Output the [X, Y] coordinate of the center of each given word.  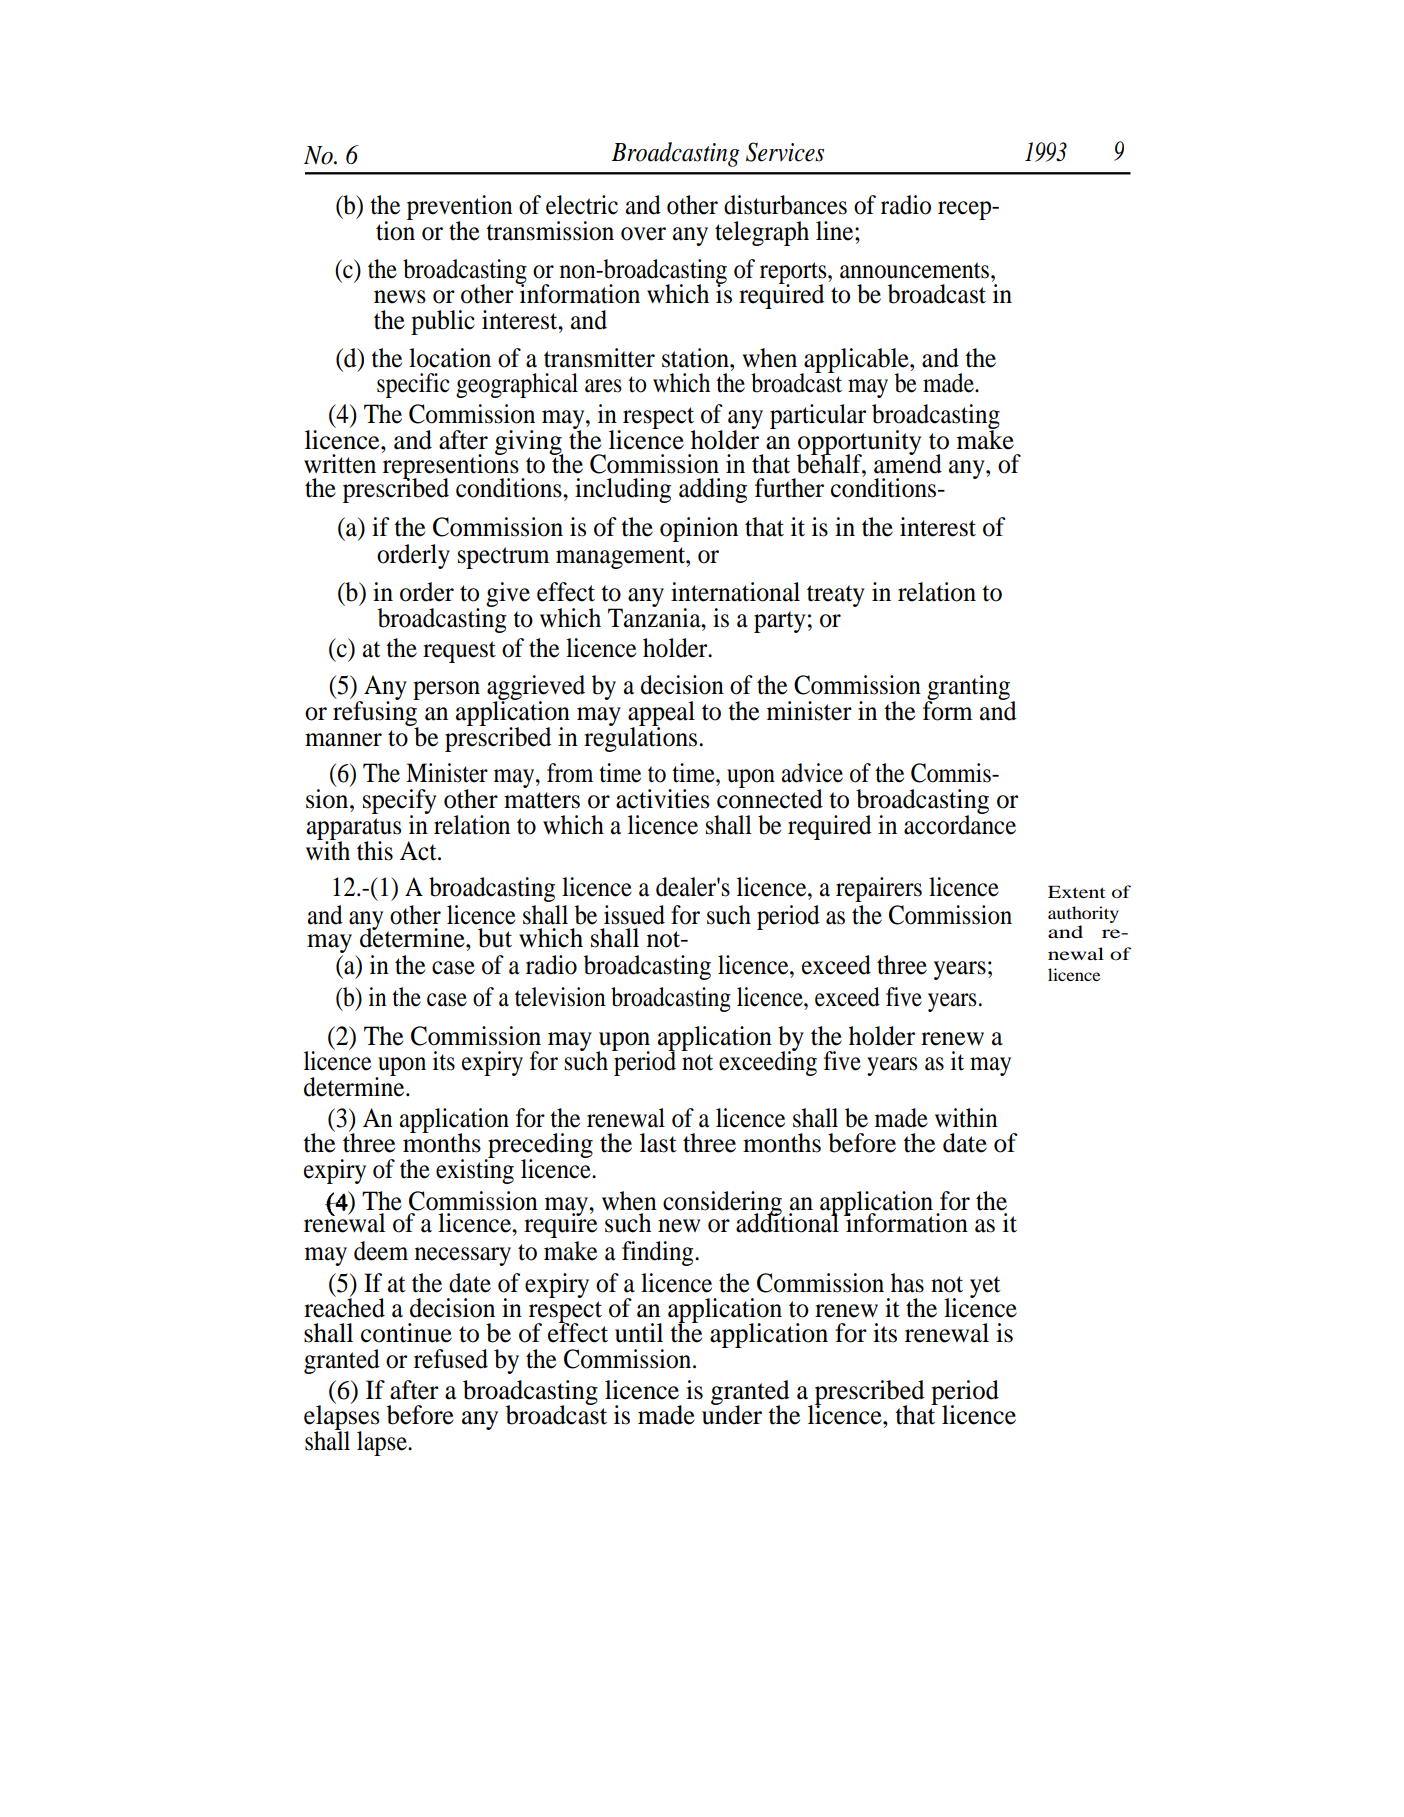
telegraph [762, 233]
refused [451, 1359]
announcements [916, 270]
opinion [699, 529]
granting [969, 689]
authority [1083, 914]
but [495, 938]
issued [634, 915]
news [400, 297]
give [508, 594]
